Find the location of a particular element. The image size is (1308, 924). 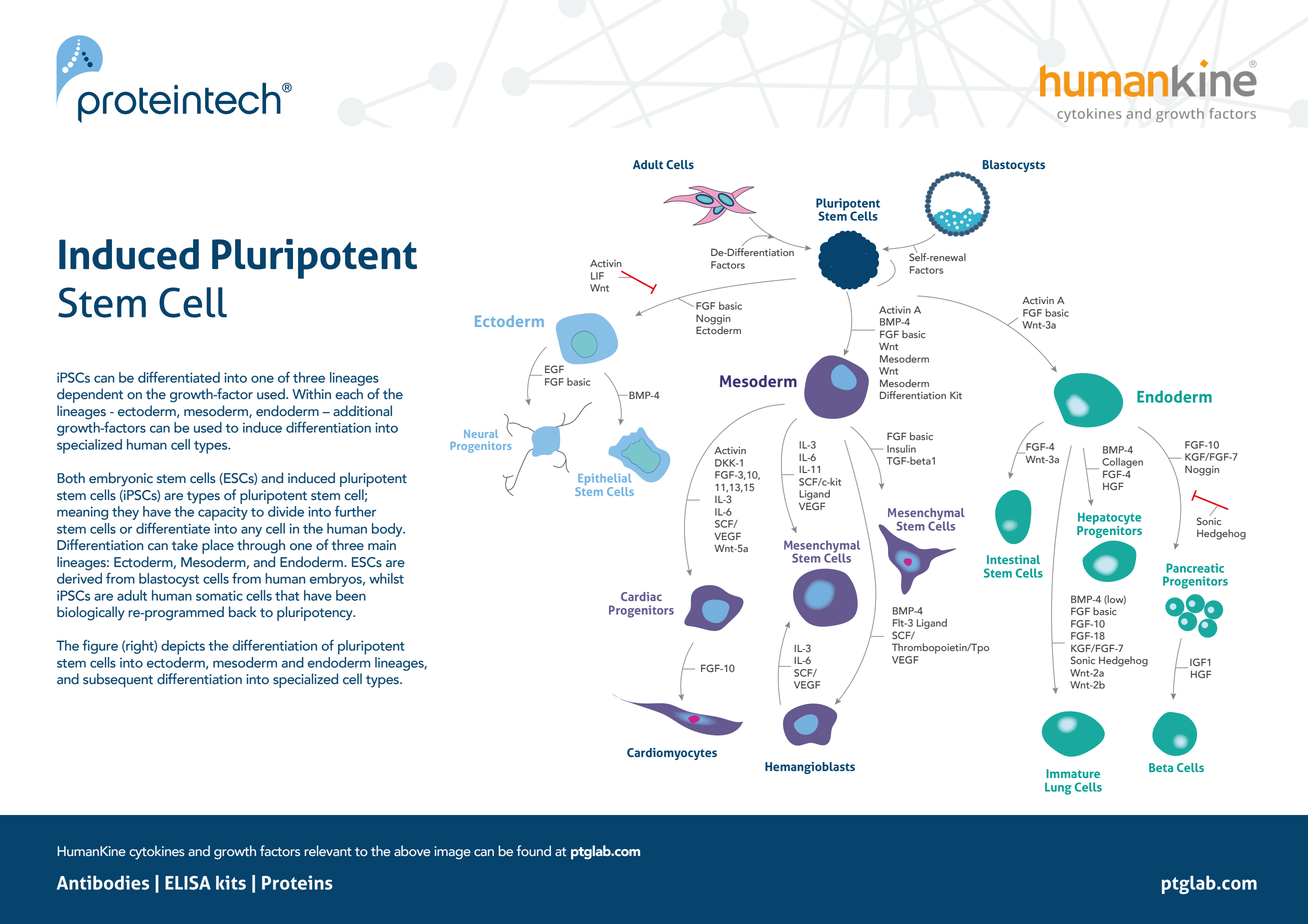

cytokines is located at coordinates (157, 852).
